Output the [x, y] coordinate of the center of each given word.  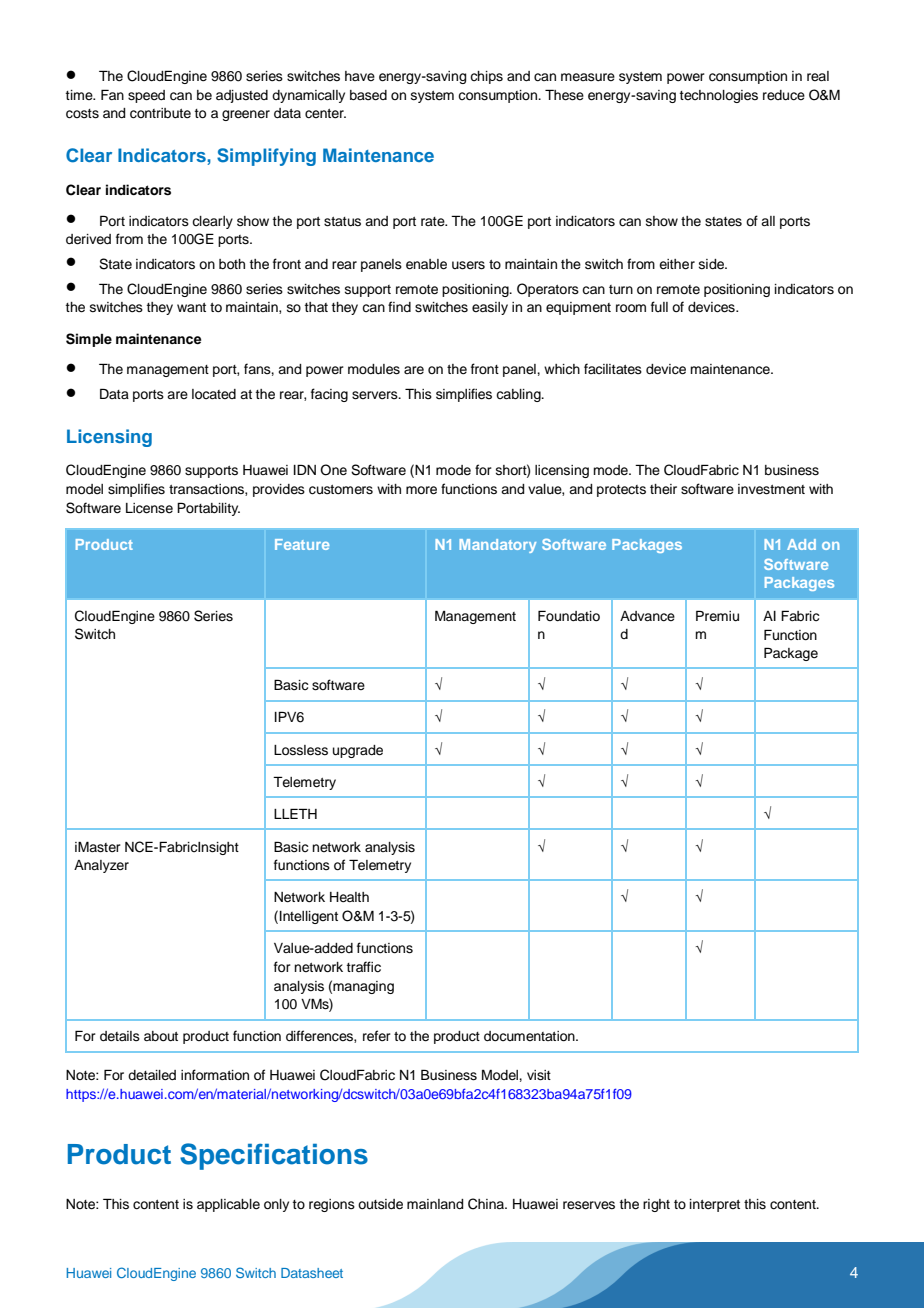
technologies [719, 96]
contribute [160, 113]
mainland [435, 1204]
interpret [715, 1205]
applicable [228, 1205]
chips [486, 77]
